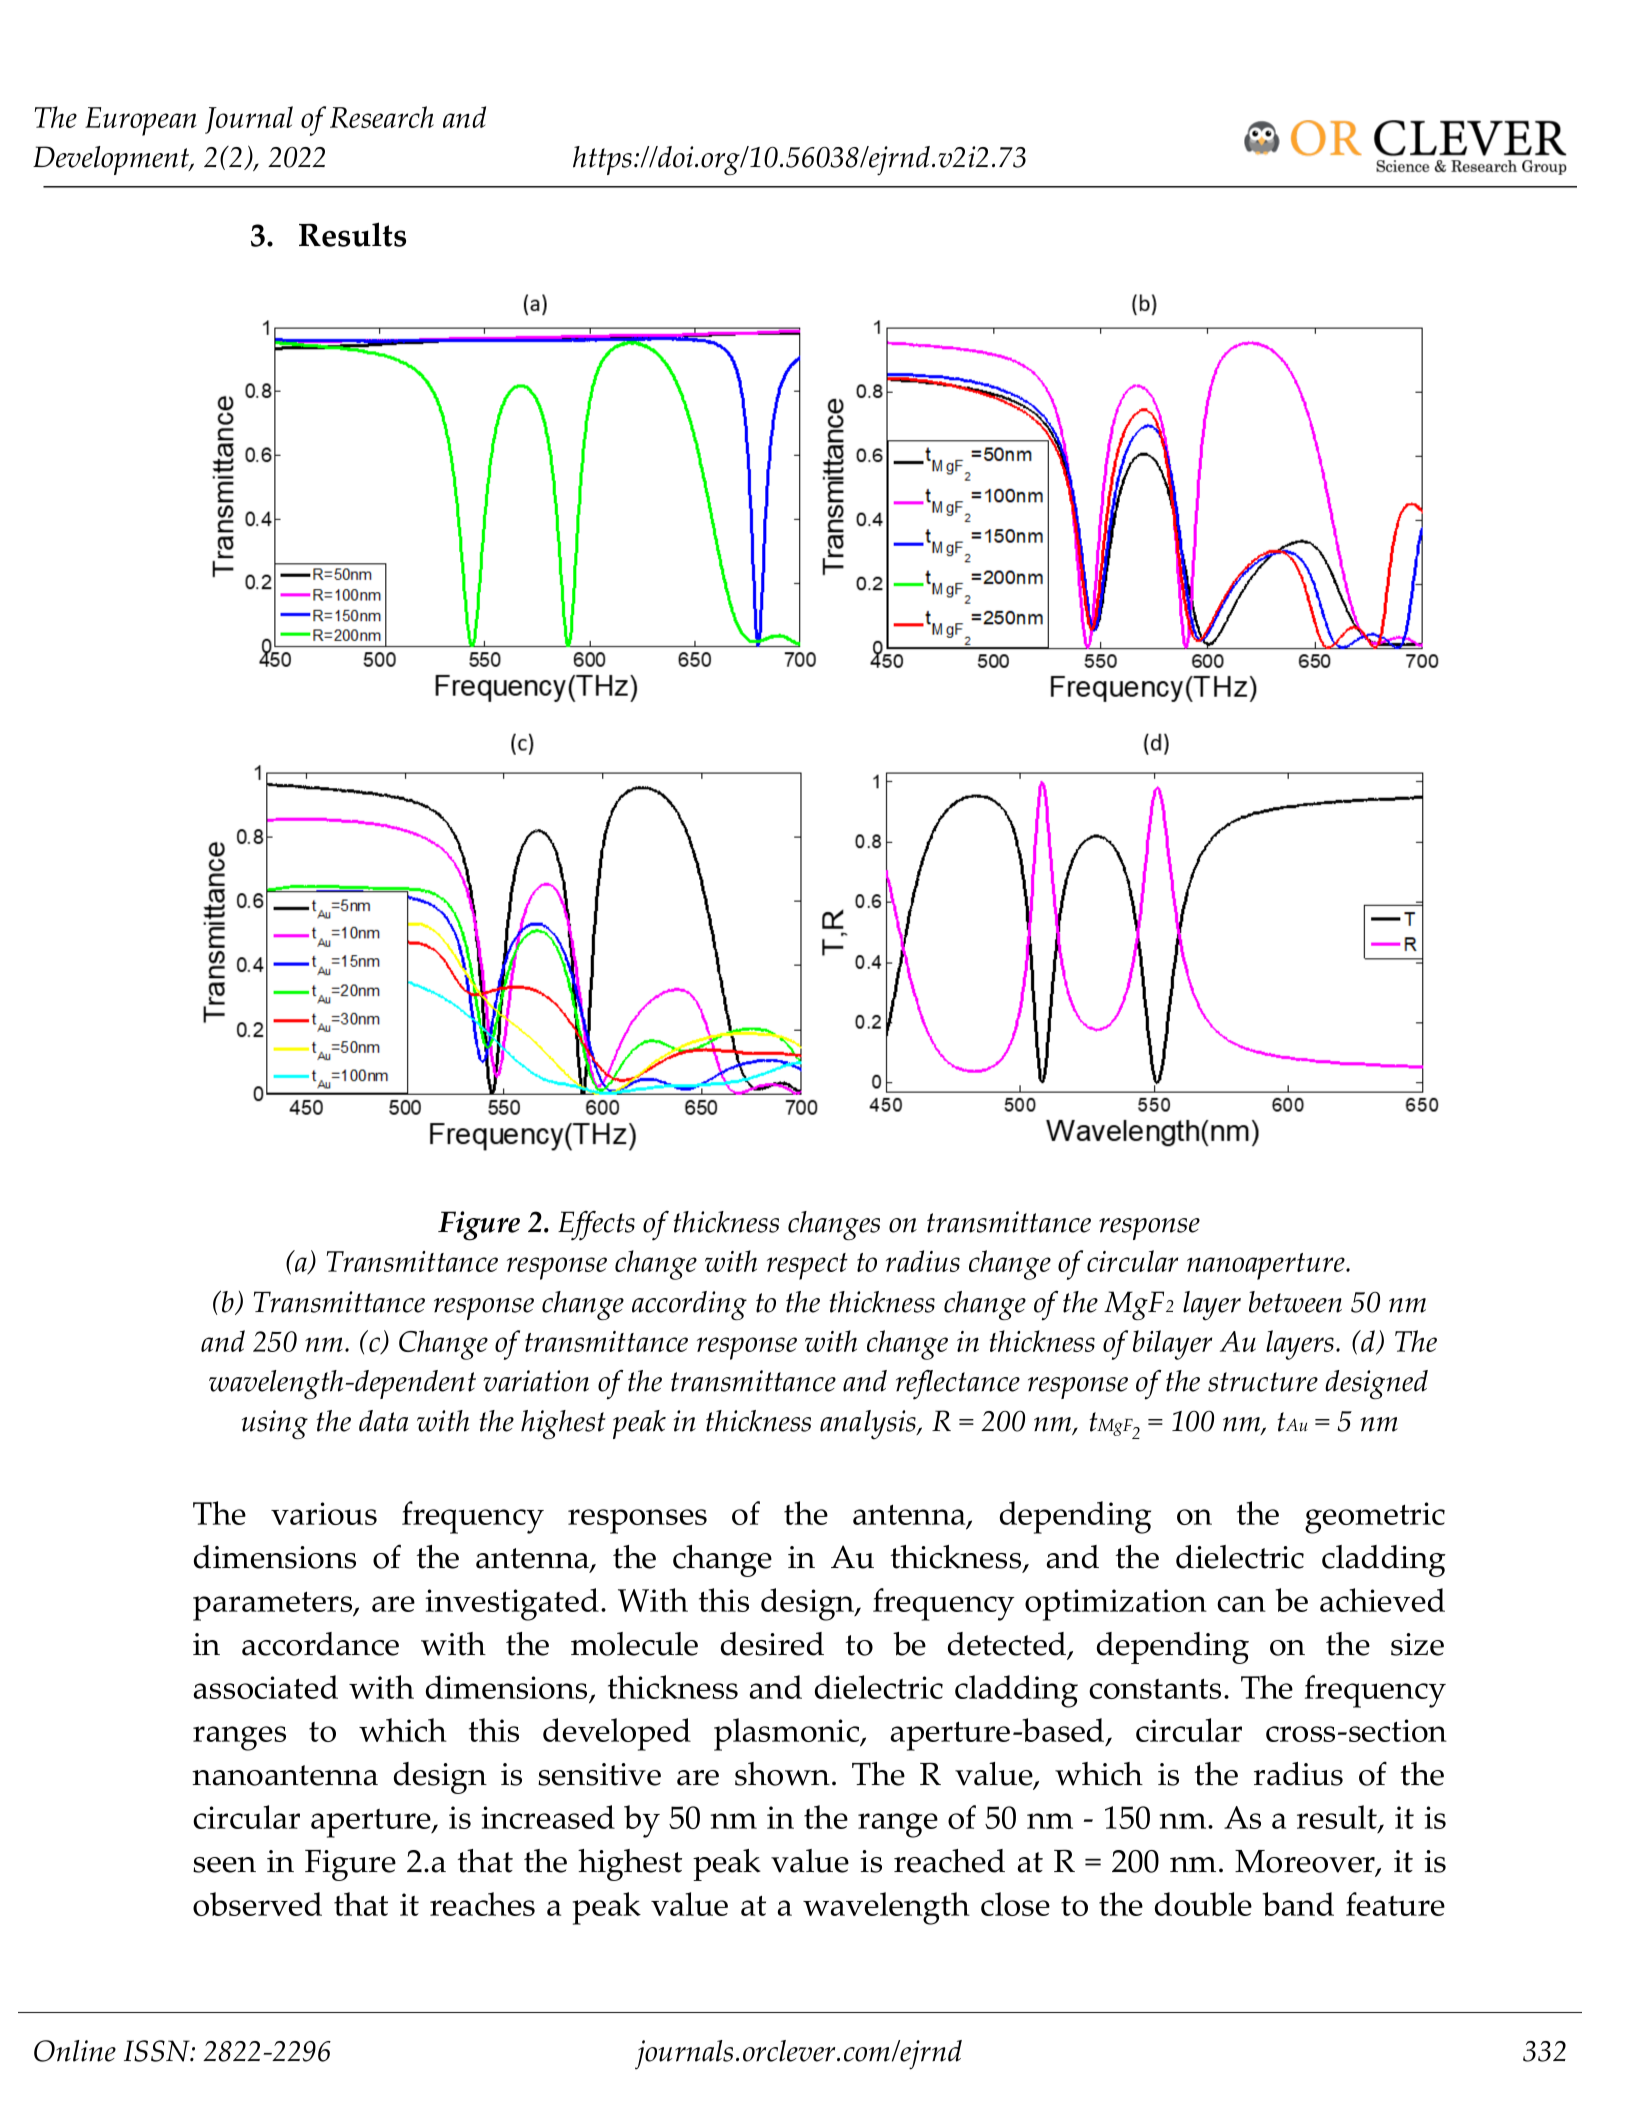  What do you see at coordinates (141, 121) in the screenshot?
I see `European` at bounding box center [141, 121].
